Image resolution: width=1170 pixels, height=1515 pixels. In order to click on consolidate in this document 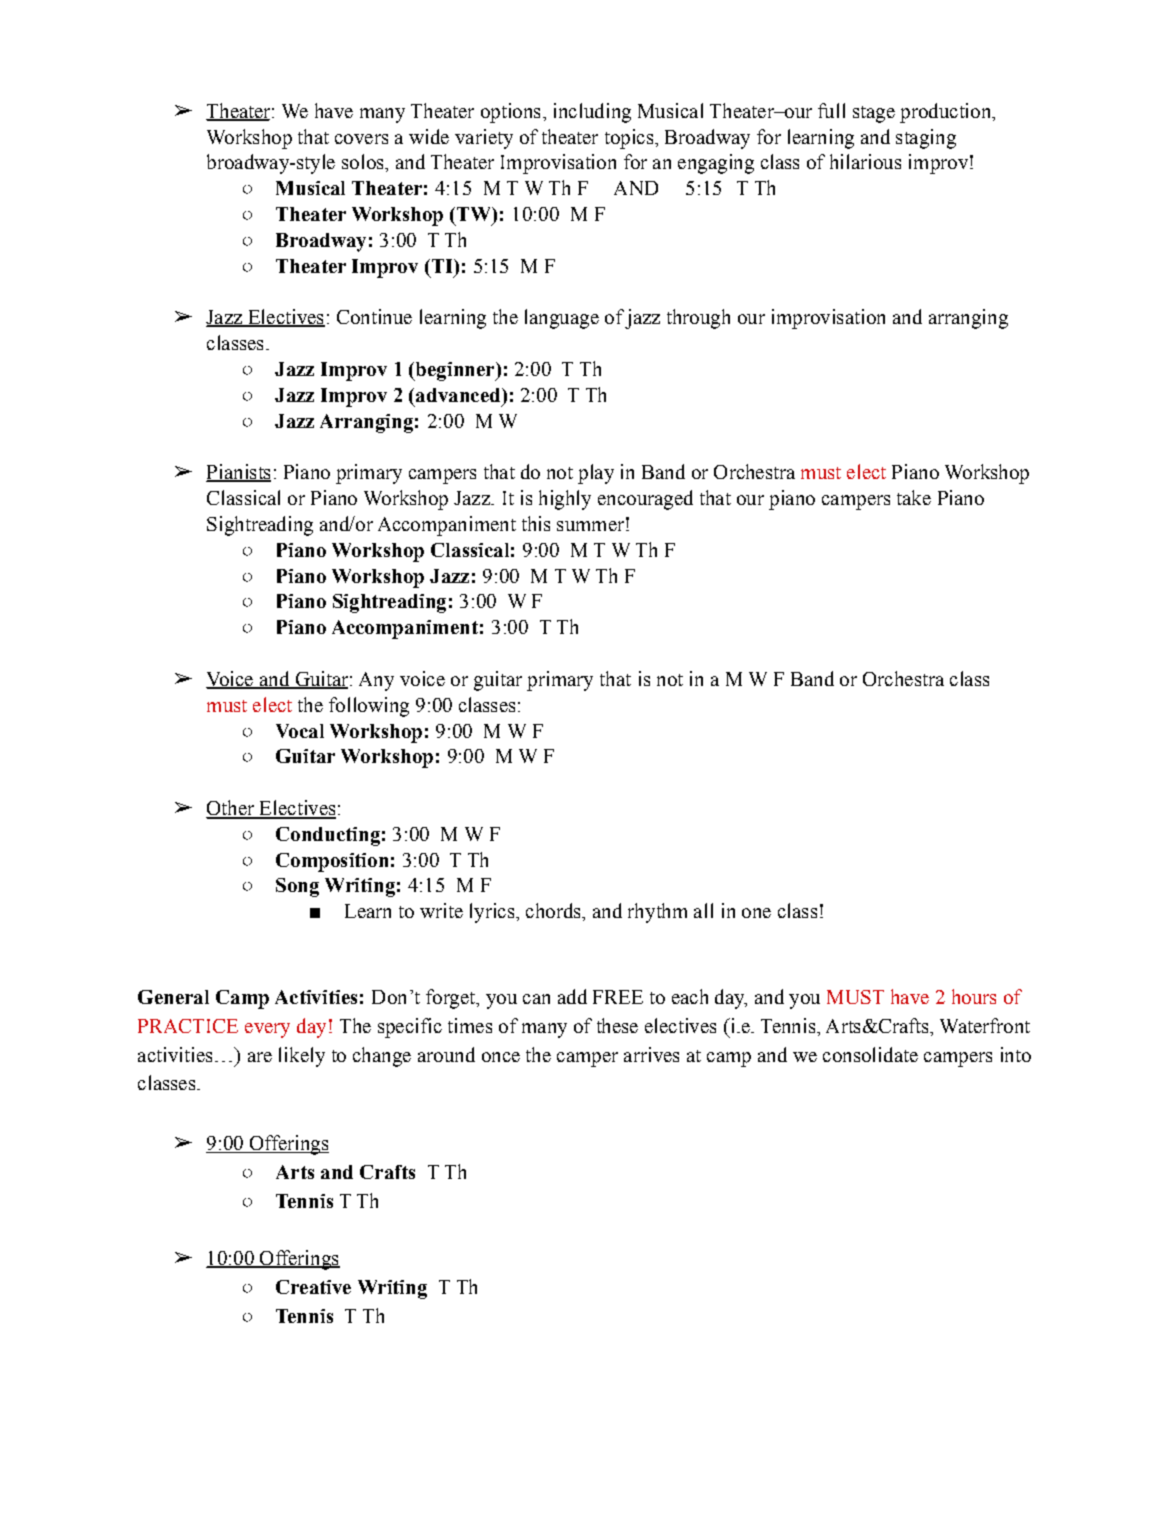, I will do `click(870, 1054)`.
